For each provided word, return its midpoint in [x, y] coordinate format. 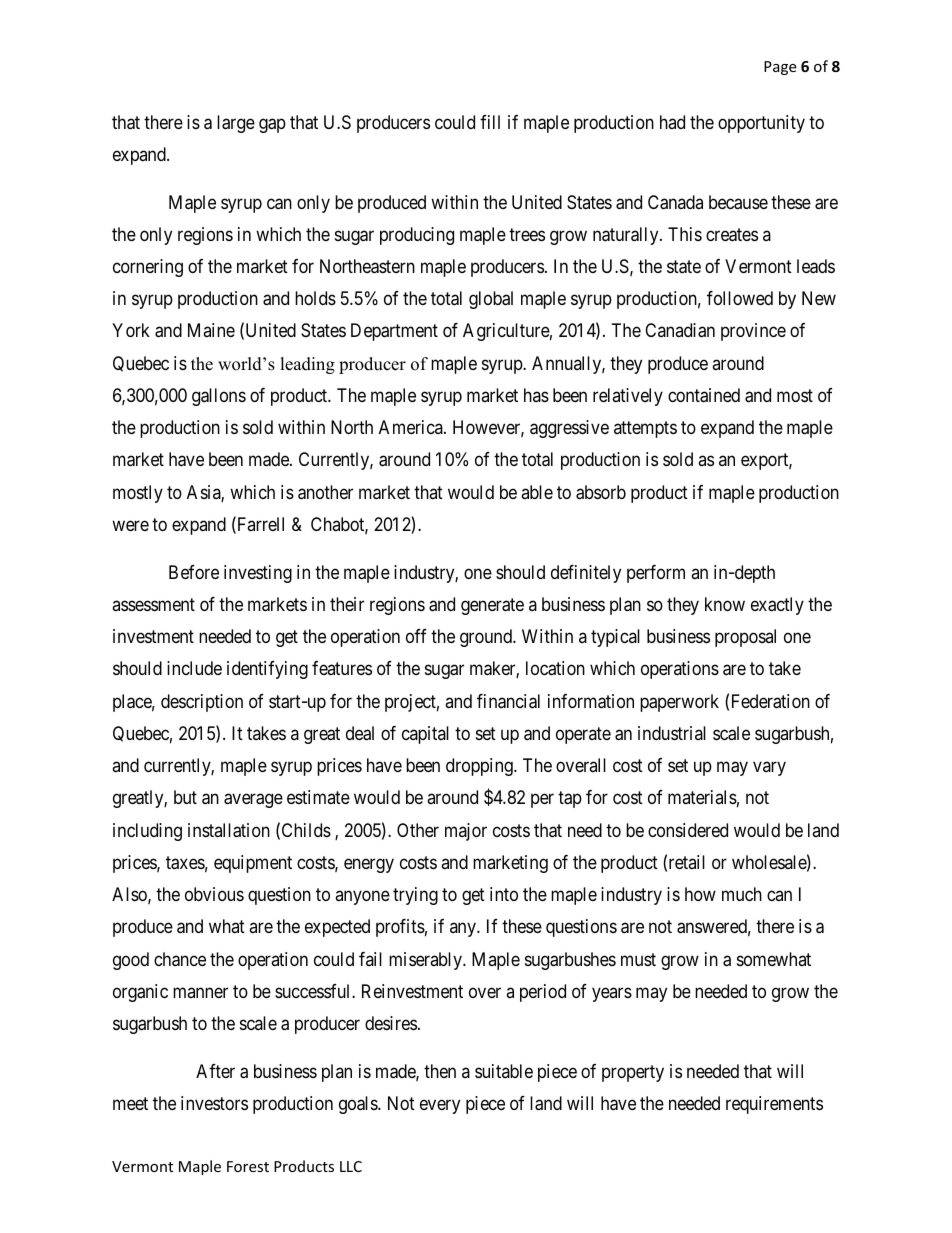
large [236, 124]
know [725, 604]
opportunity [761, 124]
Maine [211, 330]
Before [194, 572]
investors [214, 1103]
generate [492, 606]
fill [490, 122]
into [504, 894]
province [753, 332]
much [742, 894]
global [491, 300]
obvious [214, 894]
